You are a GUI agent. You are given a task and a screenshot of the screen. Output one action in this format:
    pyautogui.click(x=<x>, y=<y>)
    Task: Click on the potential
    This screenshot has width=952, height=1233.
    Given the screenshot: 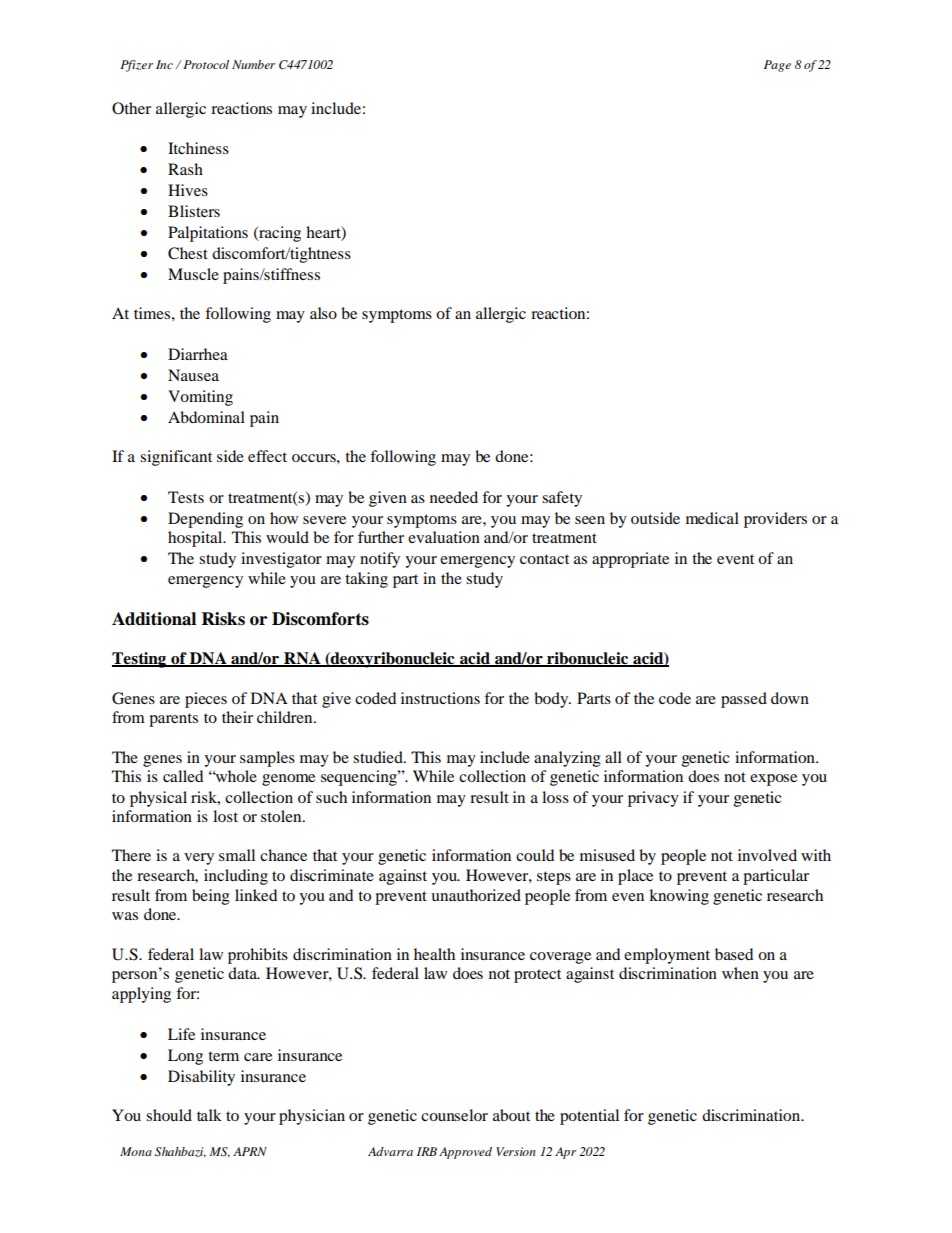 What is the action you would take?
    pyautogui.click(x=589, y=1117)
